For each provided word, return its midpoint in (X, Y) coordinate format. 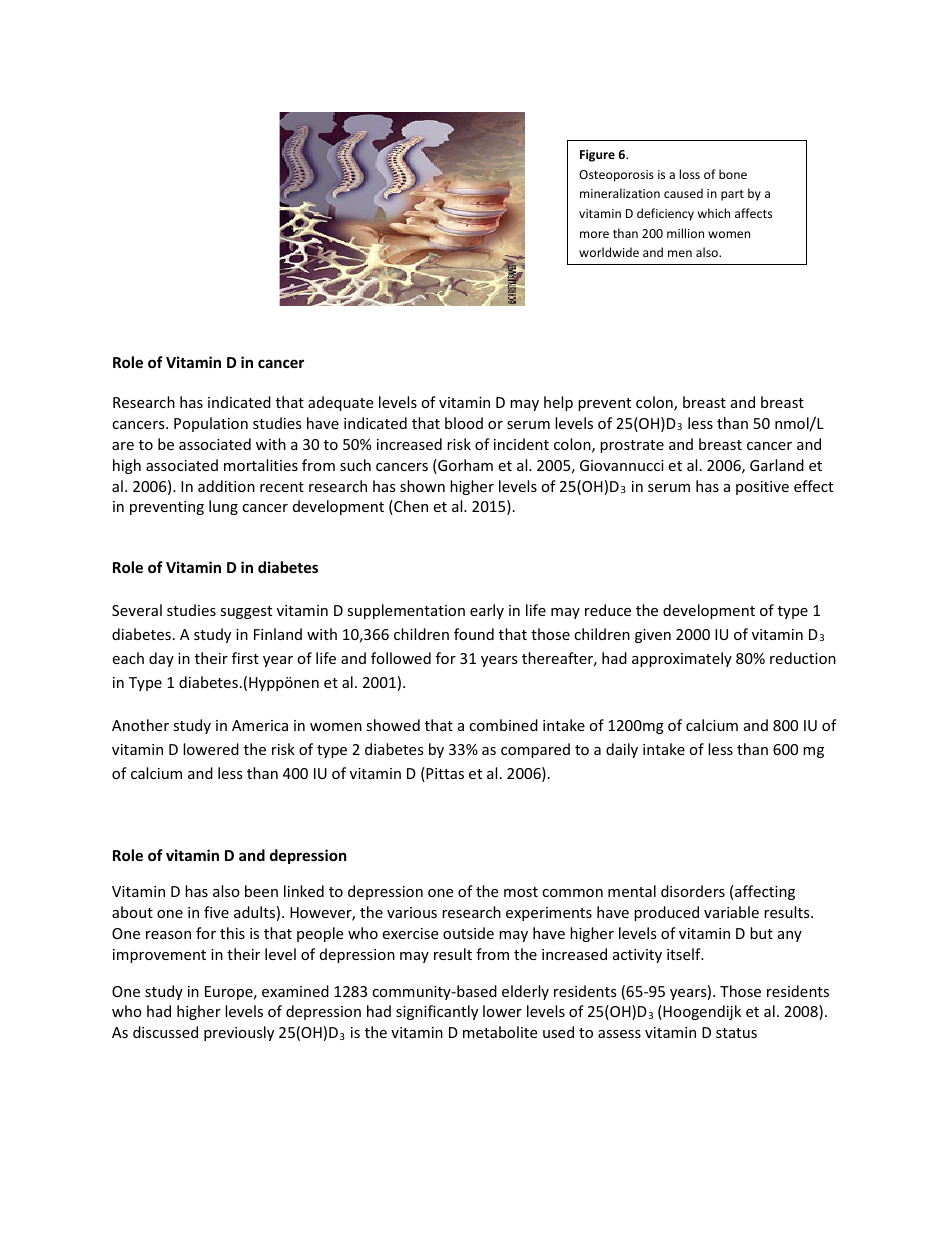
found (474, 634)
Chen (410, 507)
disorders (693, 891)
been (261, 891)
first (245, 658)
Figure (597, 155)
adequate (340, 403)
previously (239, 1033)
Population (211, 424)
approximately (682, 659)
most (521, 892)
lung (223, 507)
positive (762, 488)
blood (464, 423)
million (685, 233)
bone (733, 174)
